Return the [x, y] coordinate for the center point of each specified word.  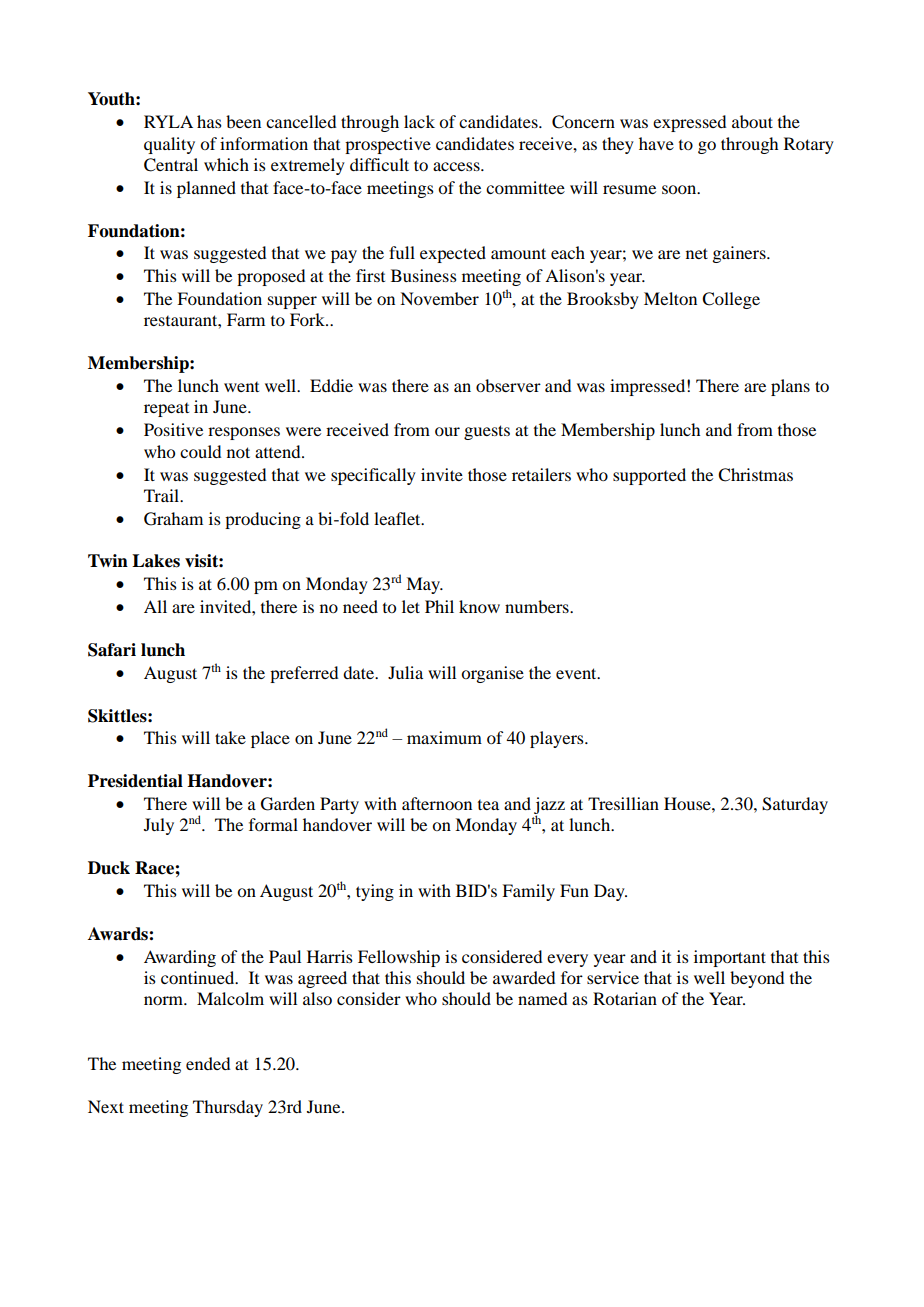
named [542, 998]
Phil [439, 606]
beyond [757, 979]
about [752, 121]
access [457, 166]
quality [169, 145]
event [577, 673]
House [688, 803]
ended [208, 1063]
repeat [166, 410]
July [159, 826]
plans [790, 387]
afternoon [437, 803]
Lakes [156, 561]
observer [508, 385]
